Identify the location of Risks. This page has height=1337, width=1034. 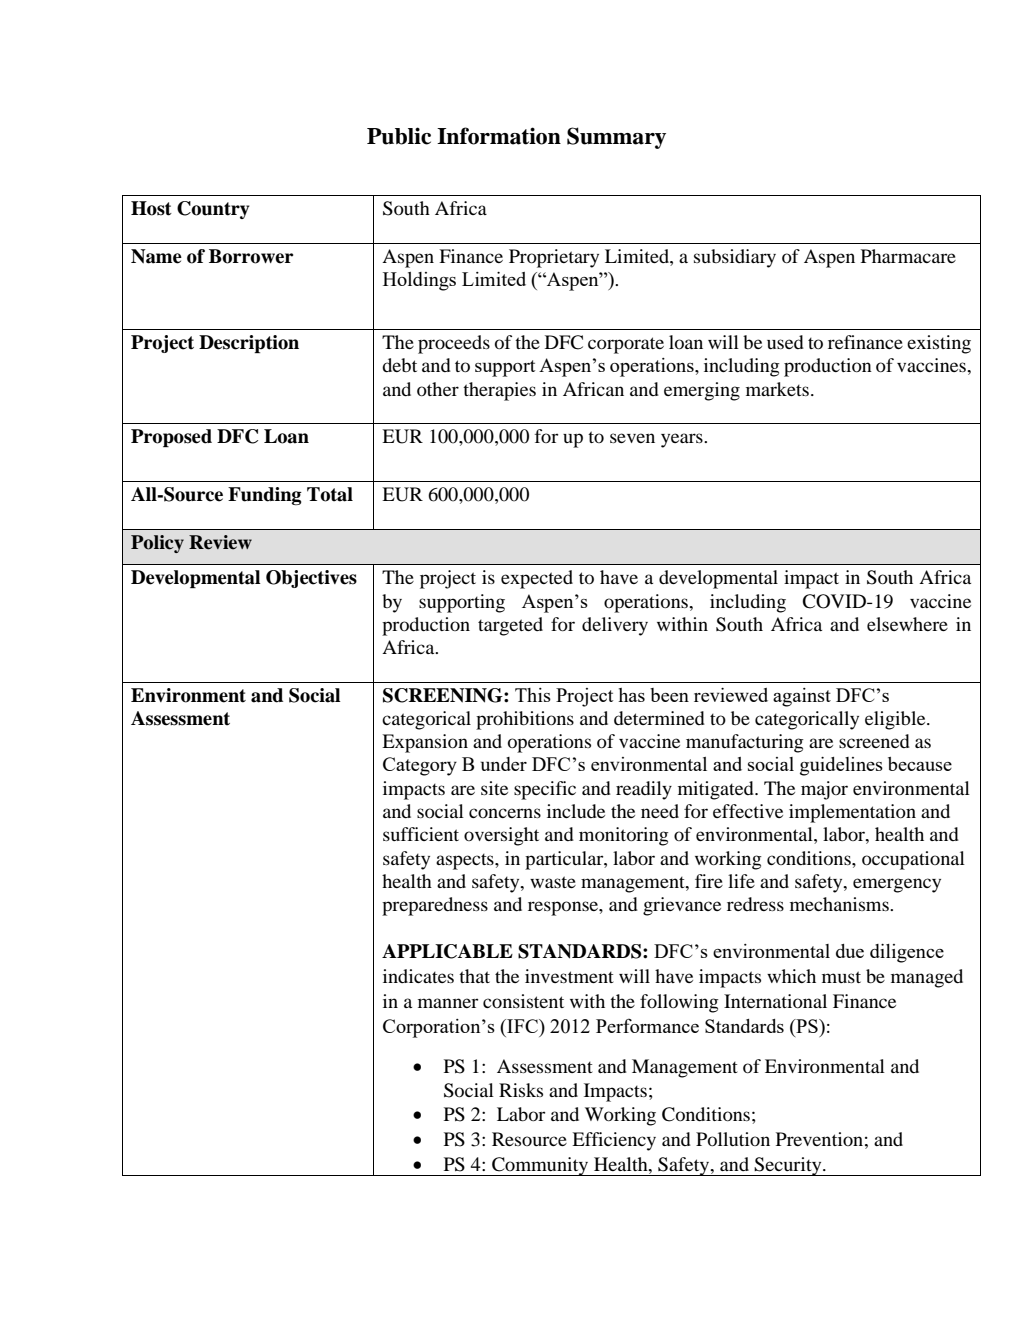
(521, 1090).
